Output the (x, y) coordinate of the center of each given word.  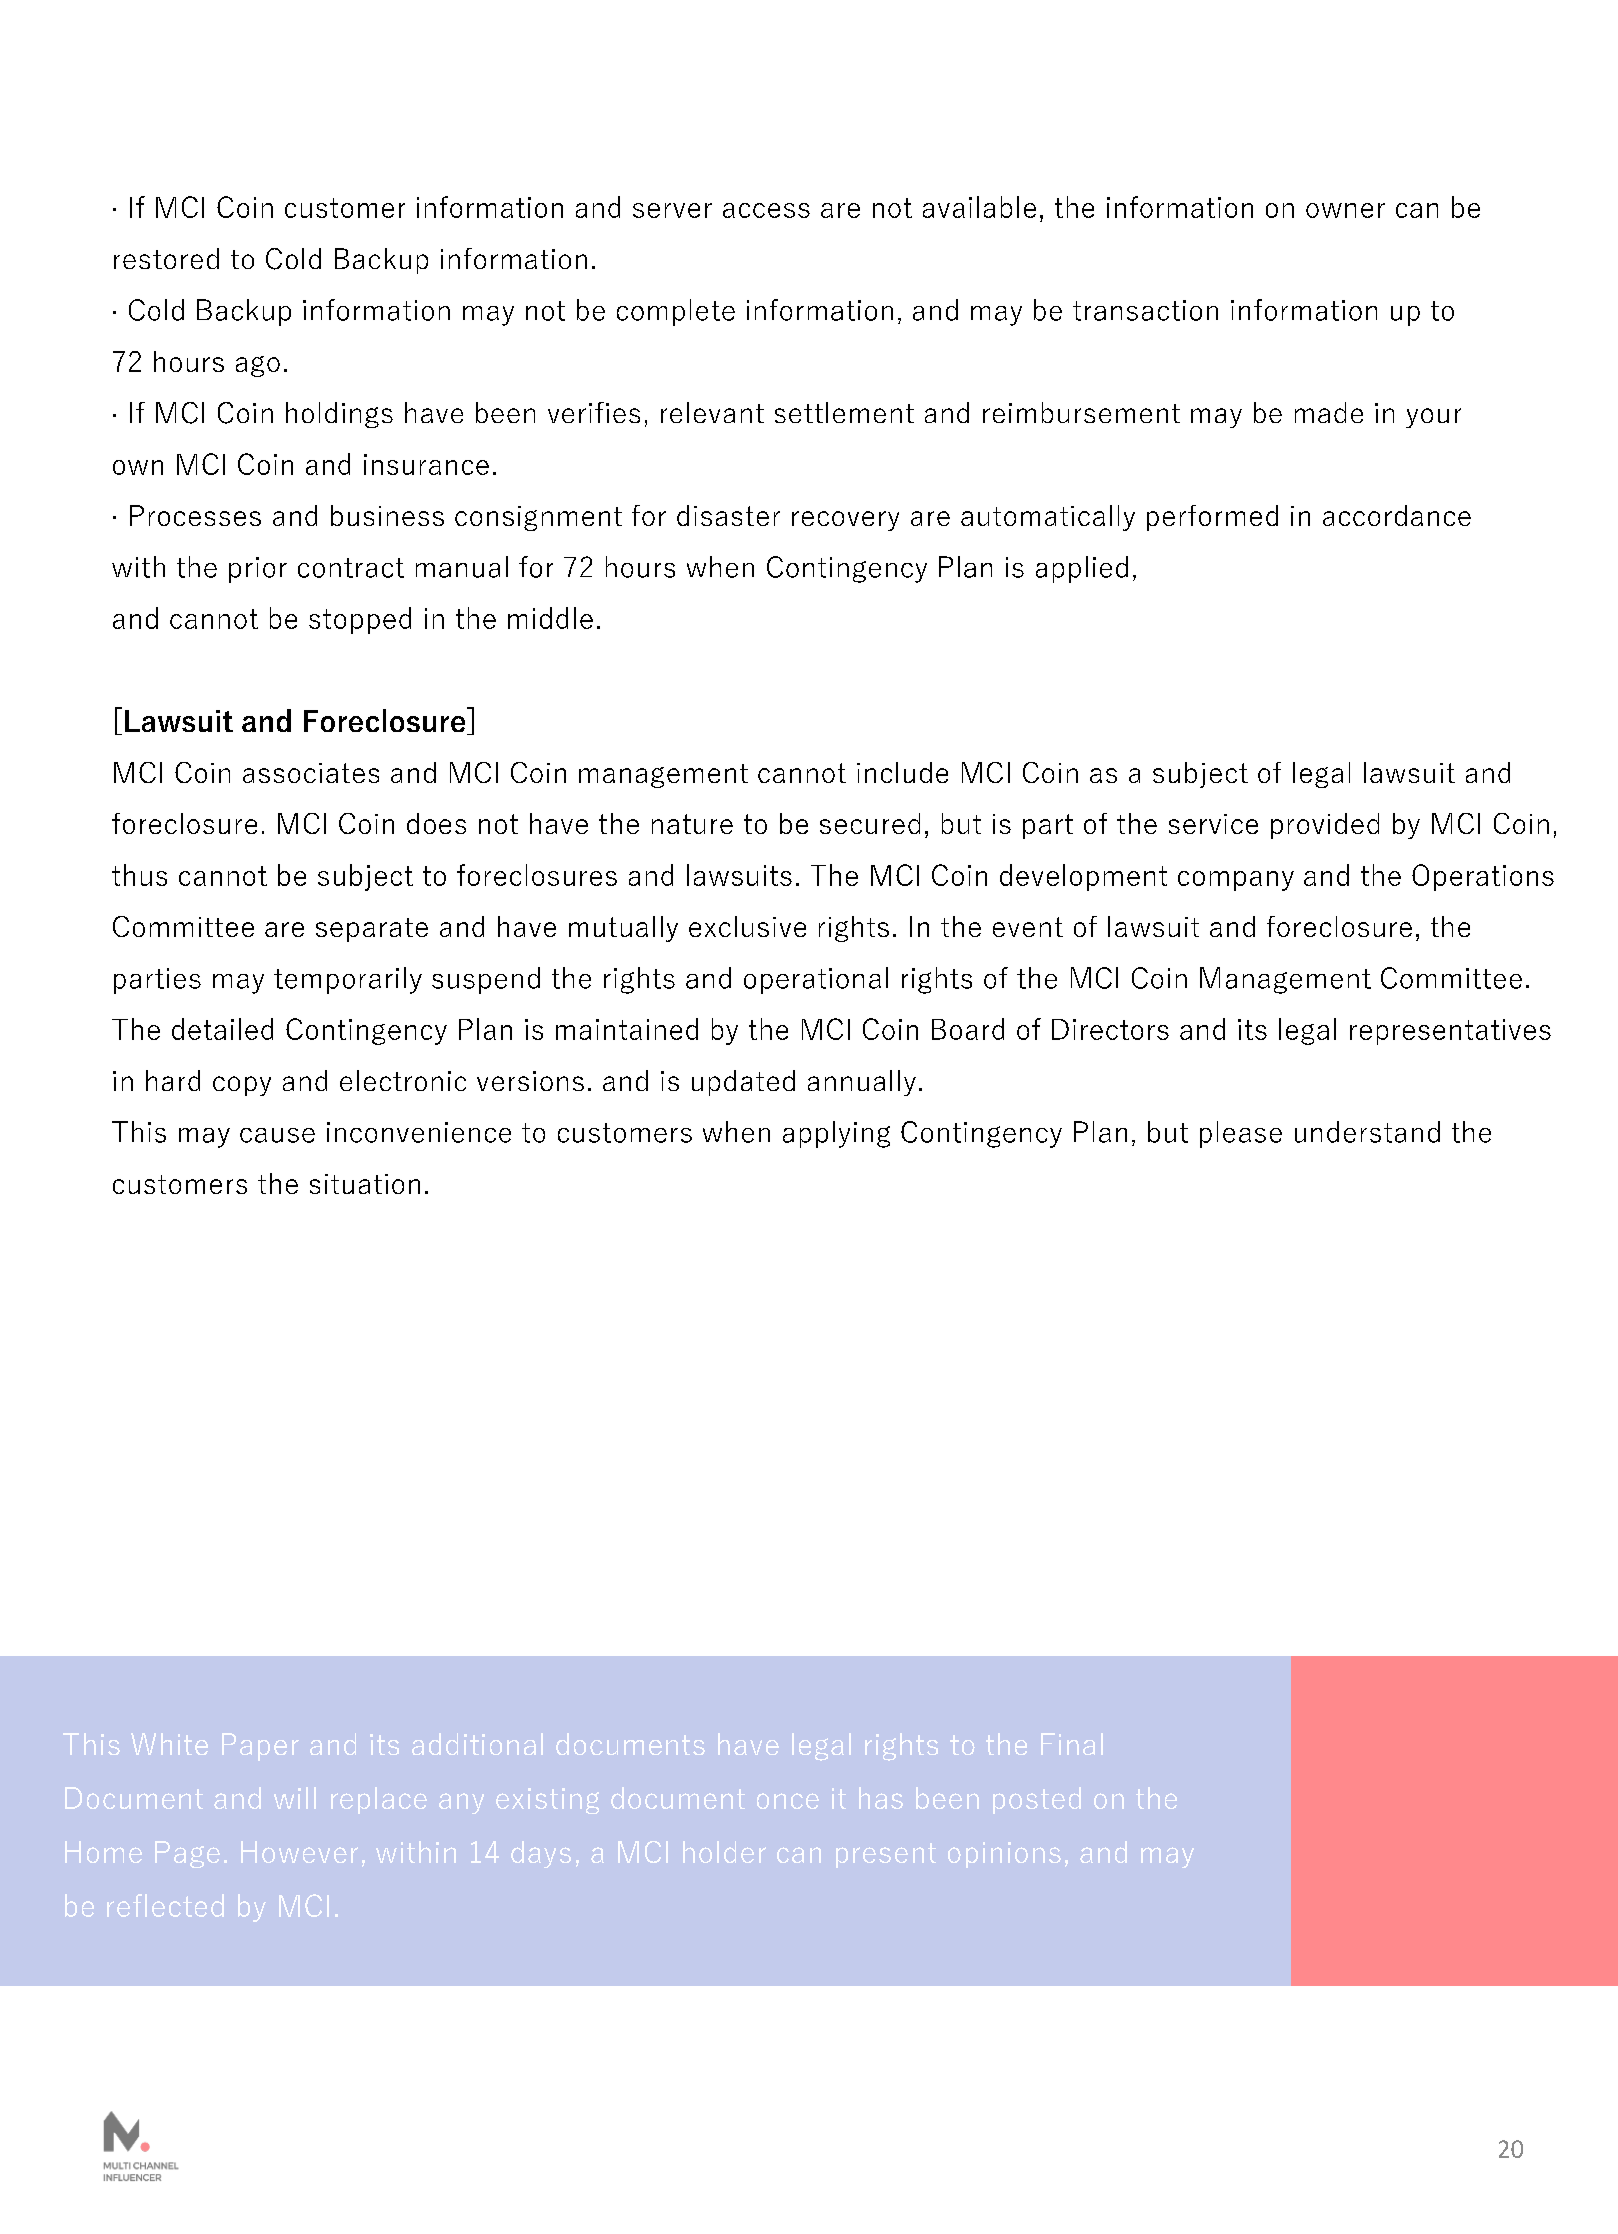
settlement (844, 412)
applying (836, 1134)
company (1236, 881)
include (902, 772)
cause (277, 1135)
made (1329, 412)
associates (311, 773)
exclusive (747, 926)
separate (372, 930)
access (766, 210)
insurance (426, 464)
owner (1345, 210)
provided (1325, 826)
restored (166, 258)
